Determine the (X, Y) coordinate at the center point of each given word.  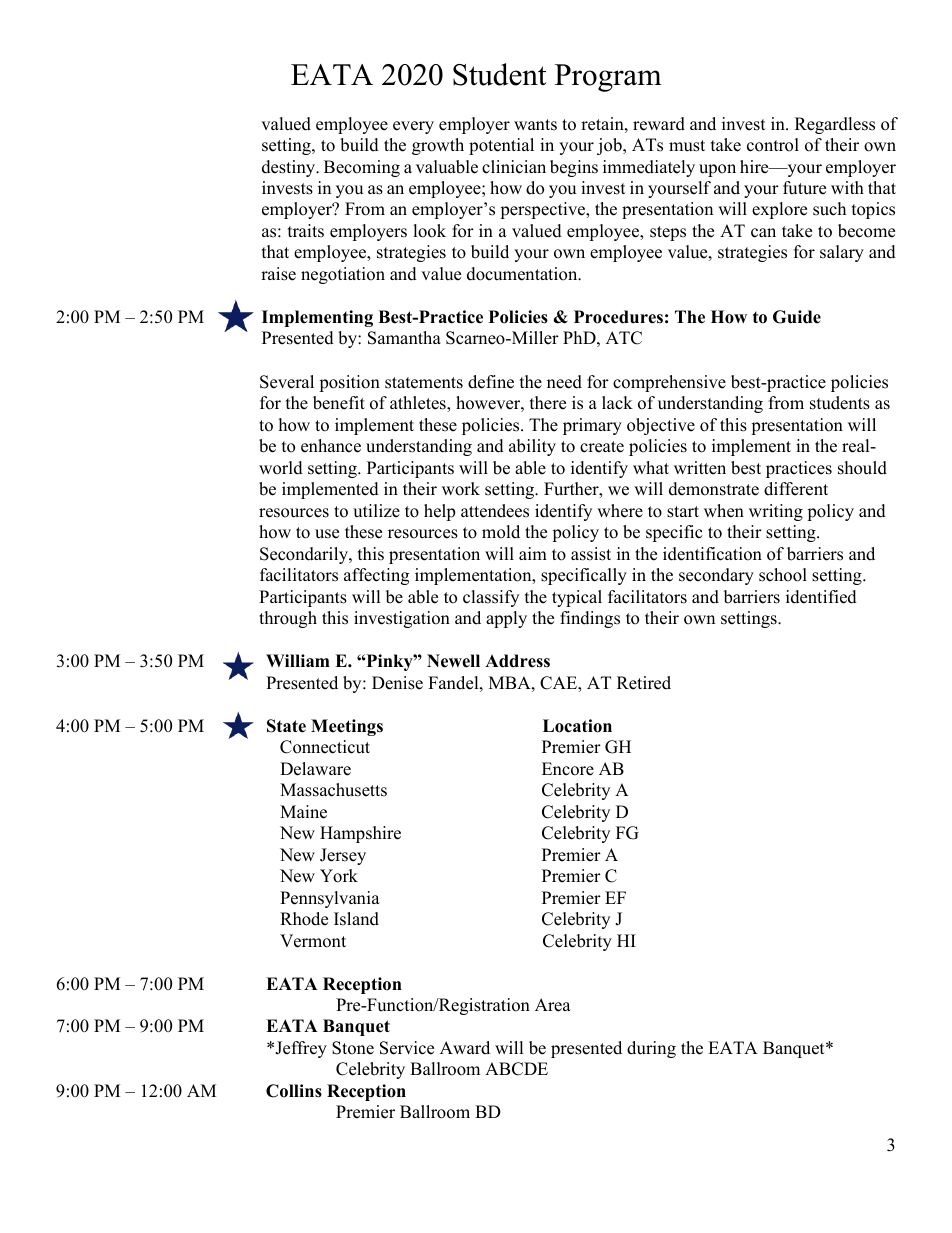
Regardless (835, 125)
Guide (797, 317)
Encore (568, 769)
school (783, 575)
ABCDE (516, 1069)
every (413, 127)
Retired (644, 683)
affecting (376, 576)
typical (577, 598)
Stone (353, 1048)
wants (535, 125)
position (349, 383)
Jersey (343, 856)
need (564, 382)
